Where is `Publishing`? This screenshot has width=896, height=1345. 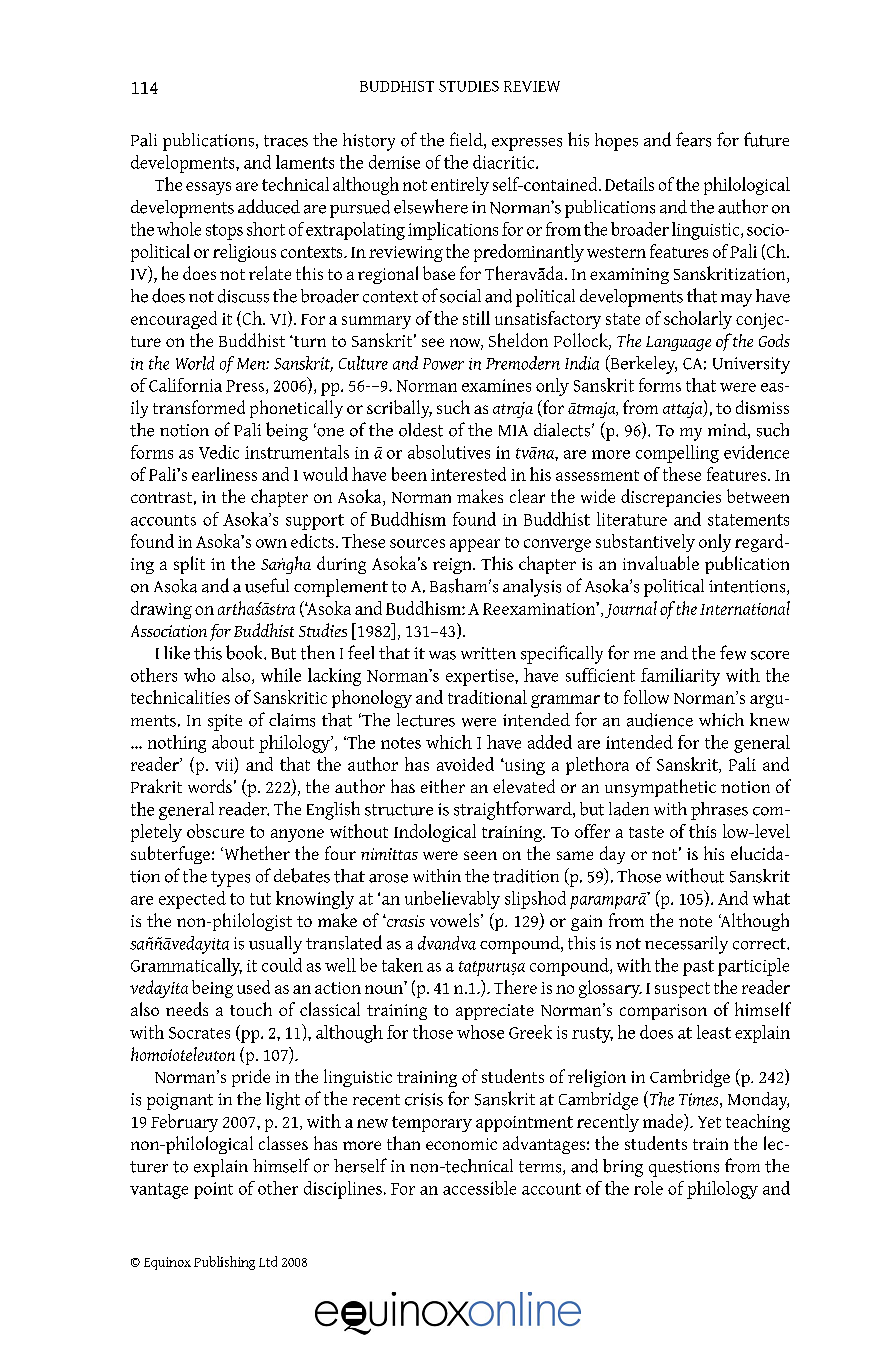
Publishing is located at coordinates (224, 1263).
